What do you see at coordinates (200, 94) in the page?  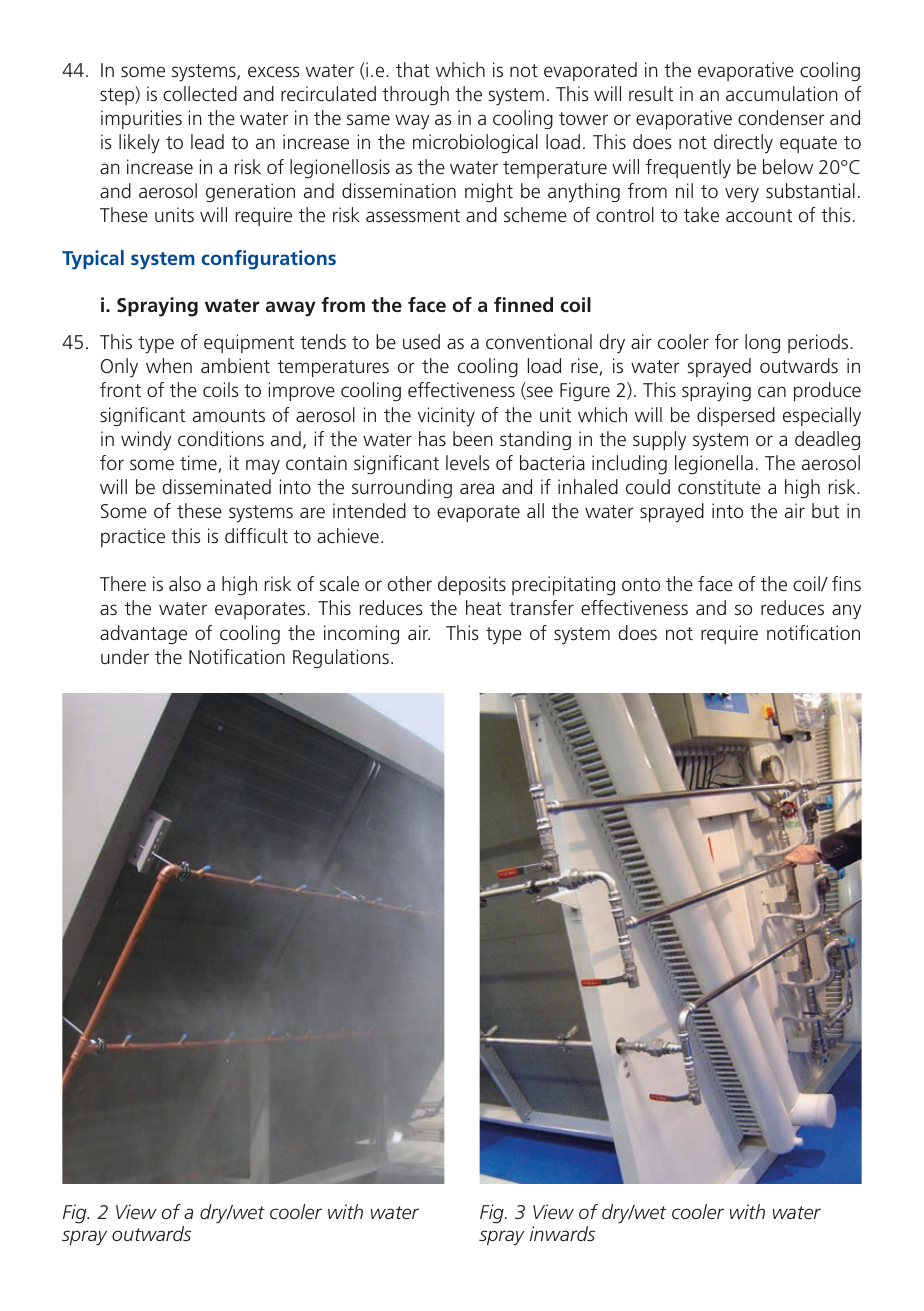 I see `collected` at bounding box center [200, 94].
